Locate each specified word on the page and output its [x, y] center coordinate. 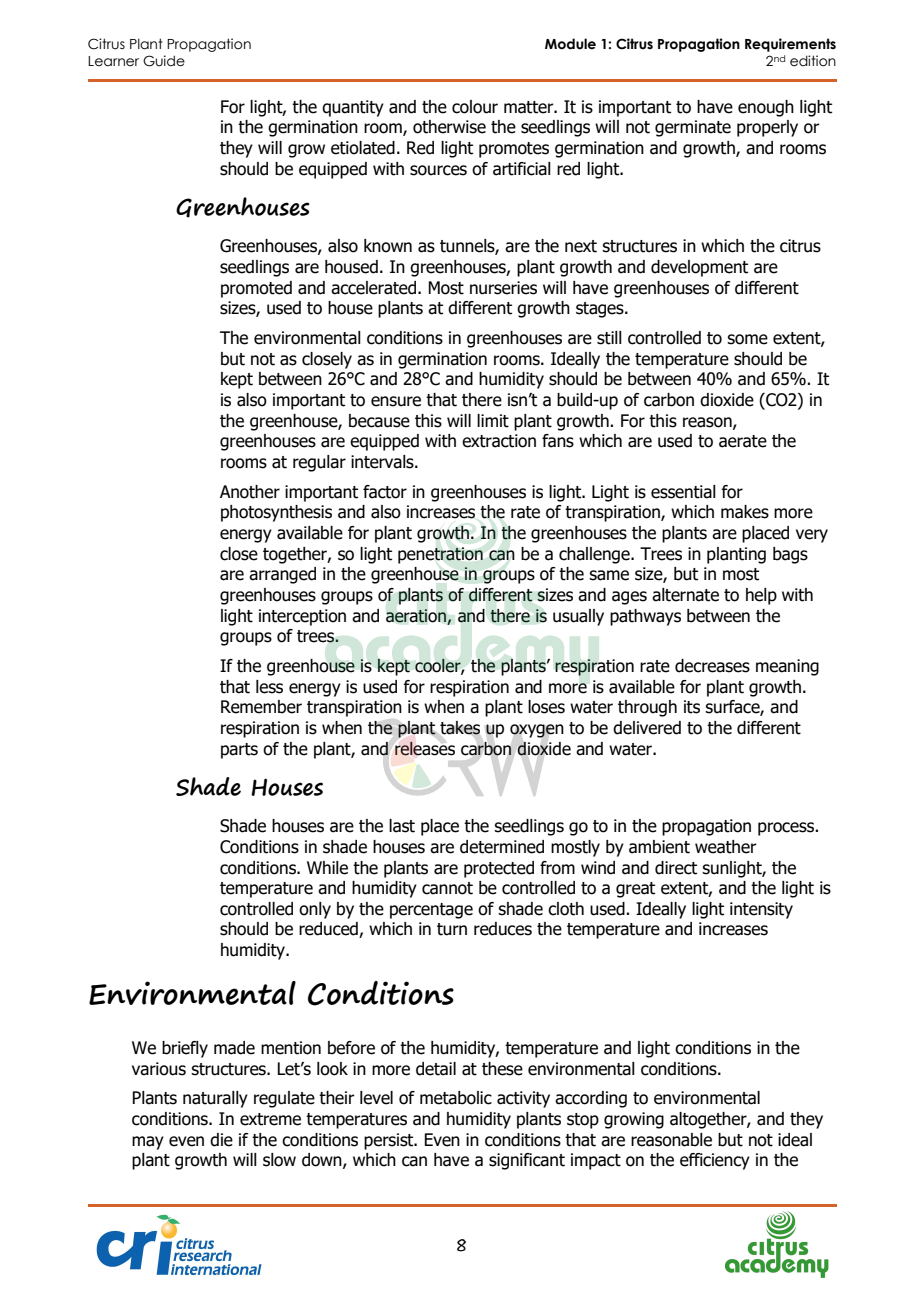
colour [475, 107]
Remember [261, 707]
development [699, 268]
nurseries [503, 288]
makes [745, 512]
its [692, 707]
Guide [164, 61]
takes [460, 728]
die [221, 1140]
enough [766, 108]
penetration [440, 555]
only [315, 910]
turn [452, 929]
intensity [761, 910]
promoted [256, 289]
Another [250, 492]
